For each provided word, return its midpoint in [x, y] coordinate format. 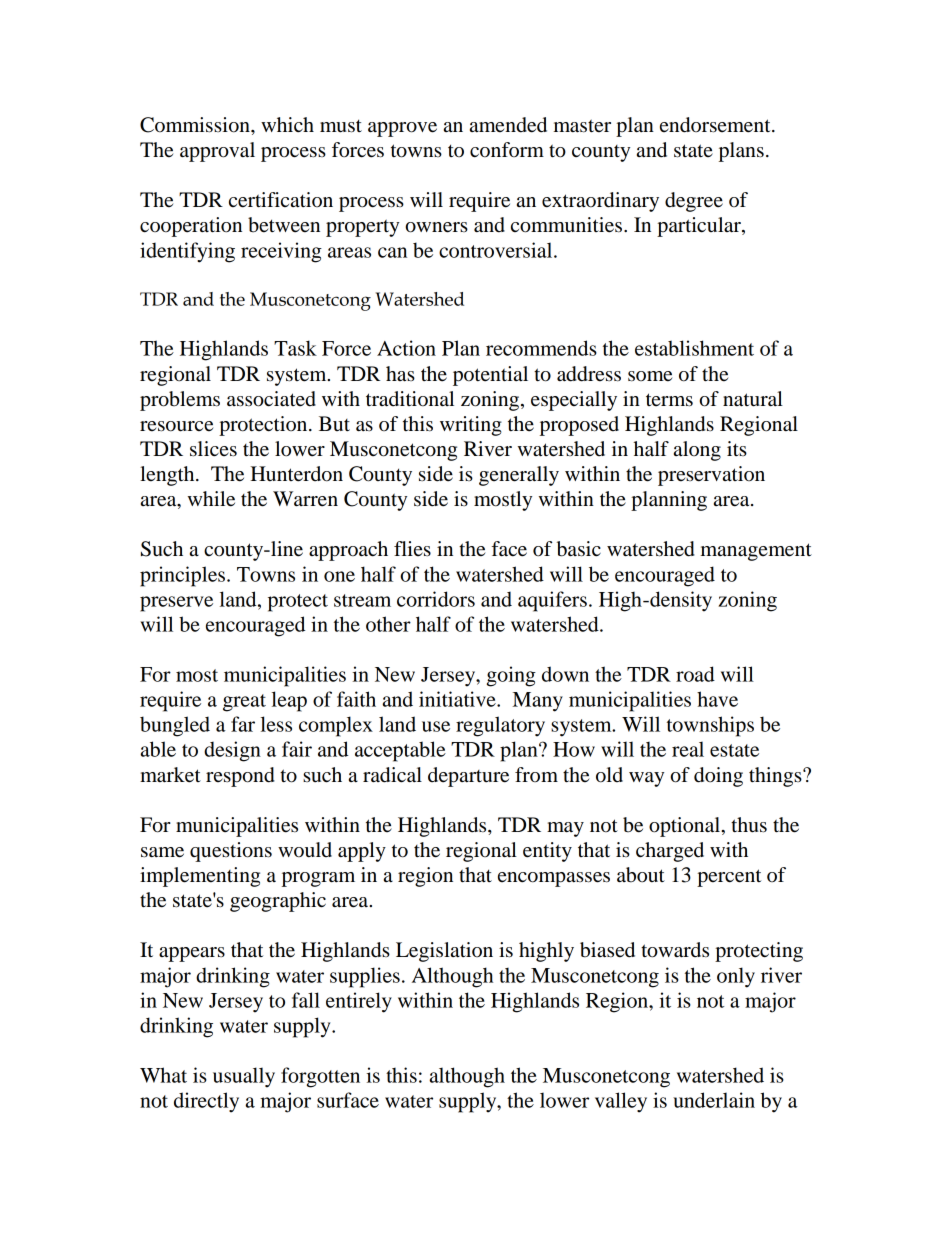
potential [490, 376]
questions [231, 852]
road [695, 674]
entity [547, 852]
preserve [176, 604]
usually [244, 1077]
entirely [359, 1002]
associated [271, 399]
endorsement [716, 125]
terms [669, 400]
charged [670, 852]
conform [507, 150]
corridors [436, 599]
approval [217, 152]
